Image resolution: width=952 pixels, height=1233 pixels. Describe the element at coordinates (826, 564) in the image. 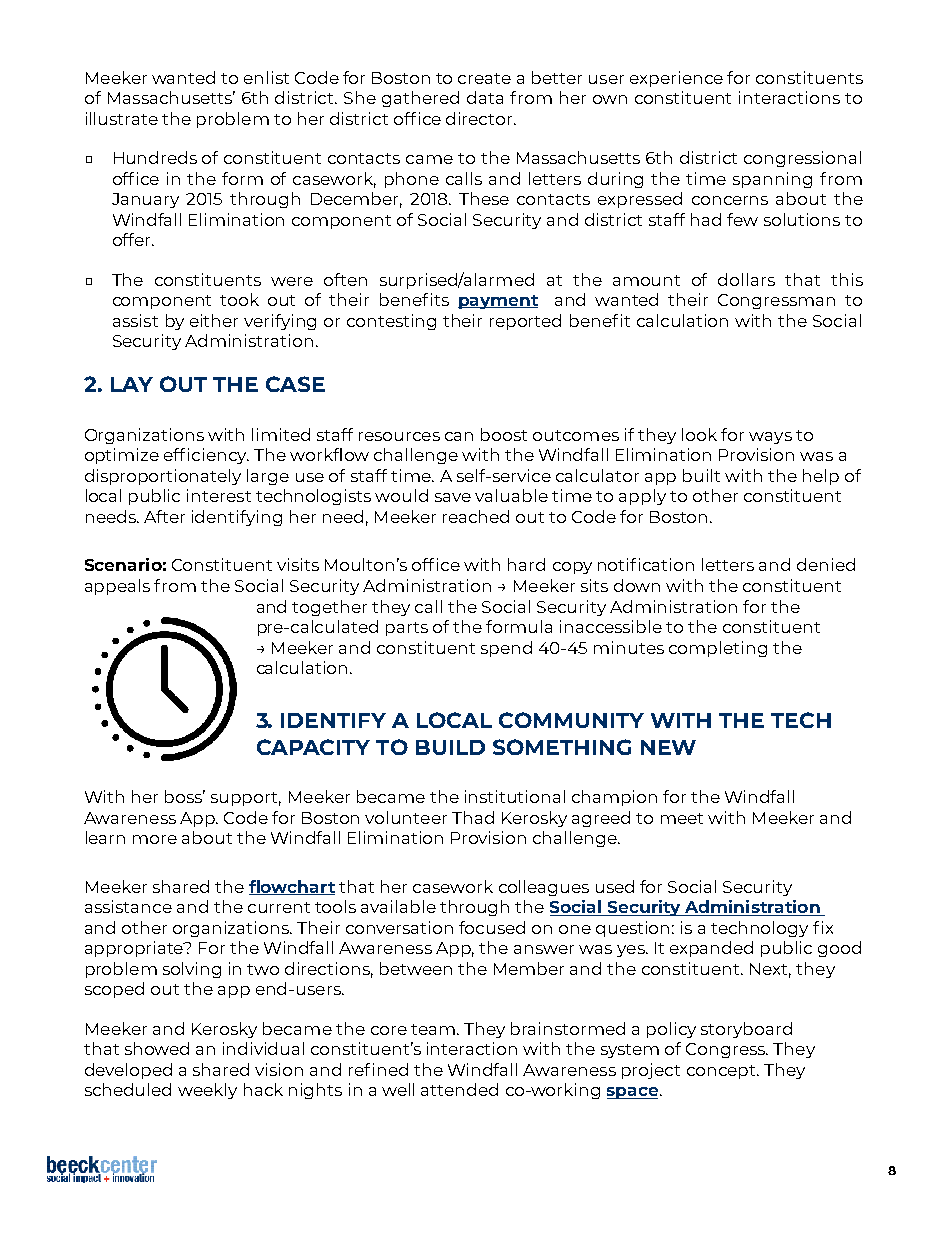

I see `denied` at that location.
